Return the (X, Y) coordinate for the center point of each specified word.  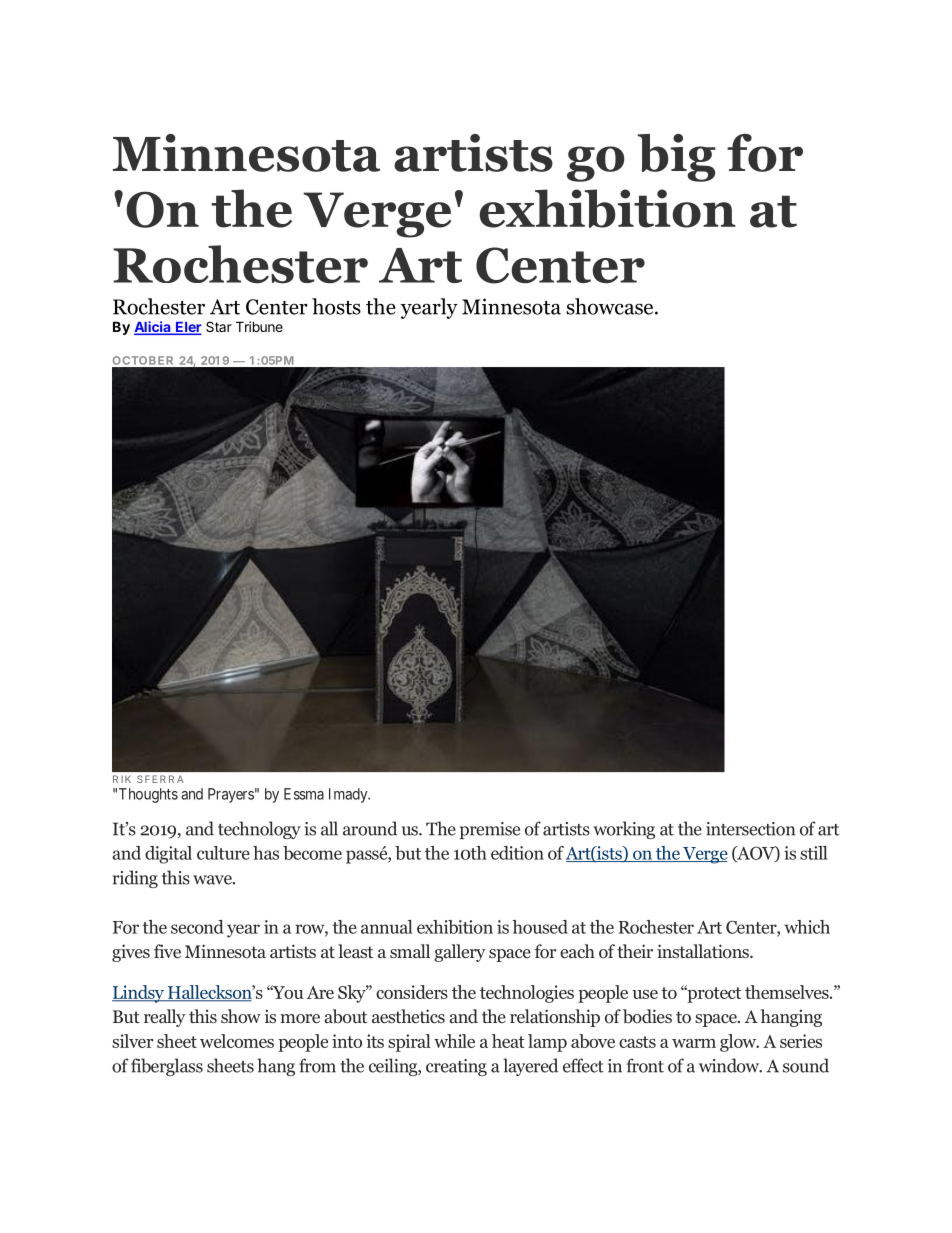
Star (219, 326)
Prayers (231, 795)
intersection (750, 829)
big (677, 158)
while (454, 1041)
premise (490, 830)
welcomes (237, 1041)
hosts (336, 306)
